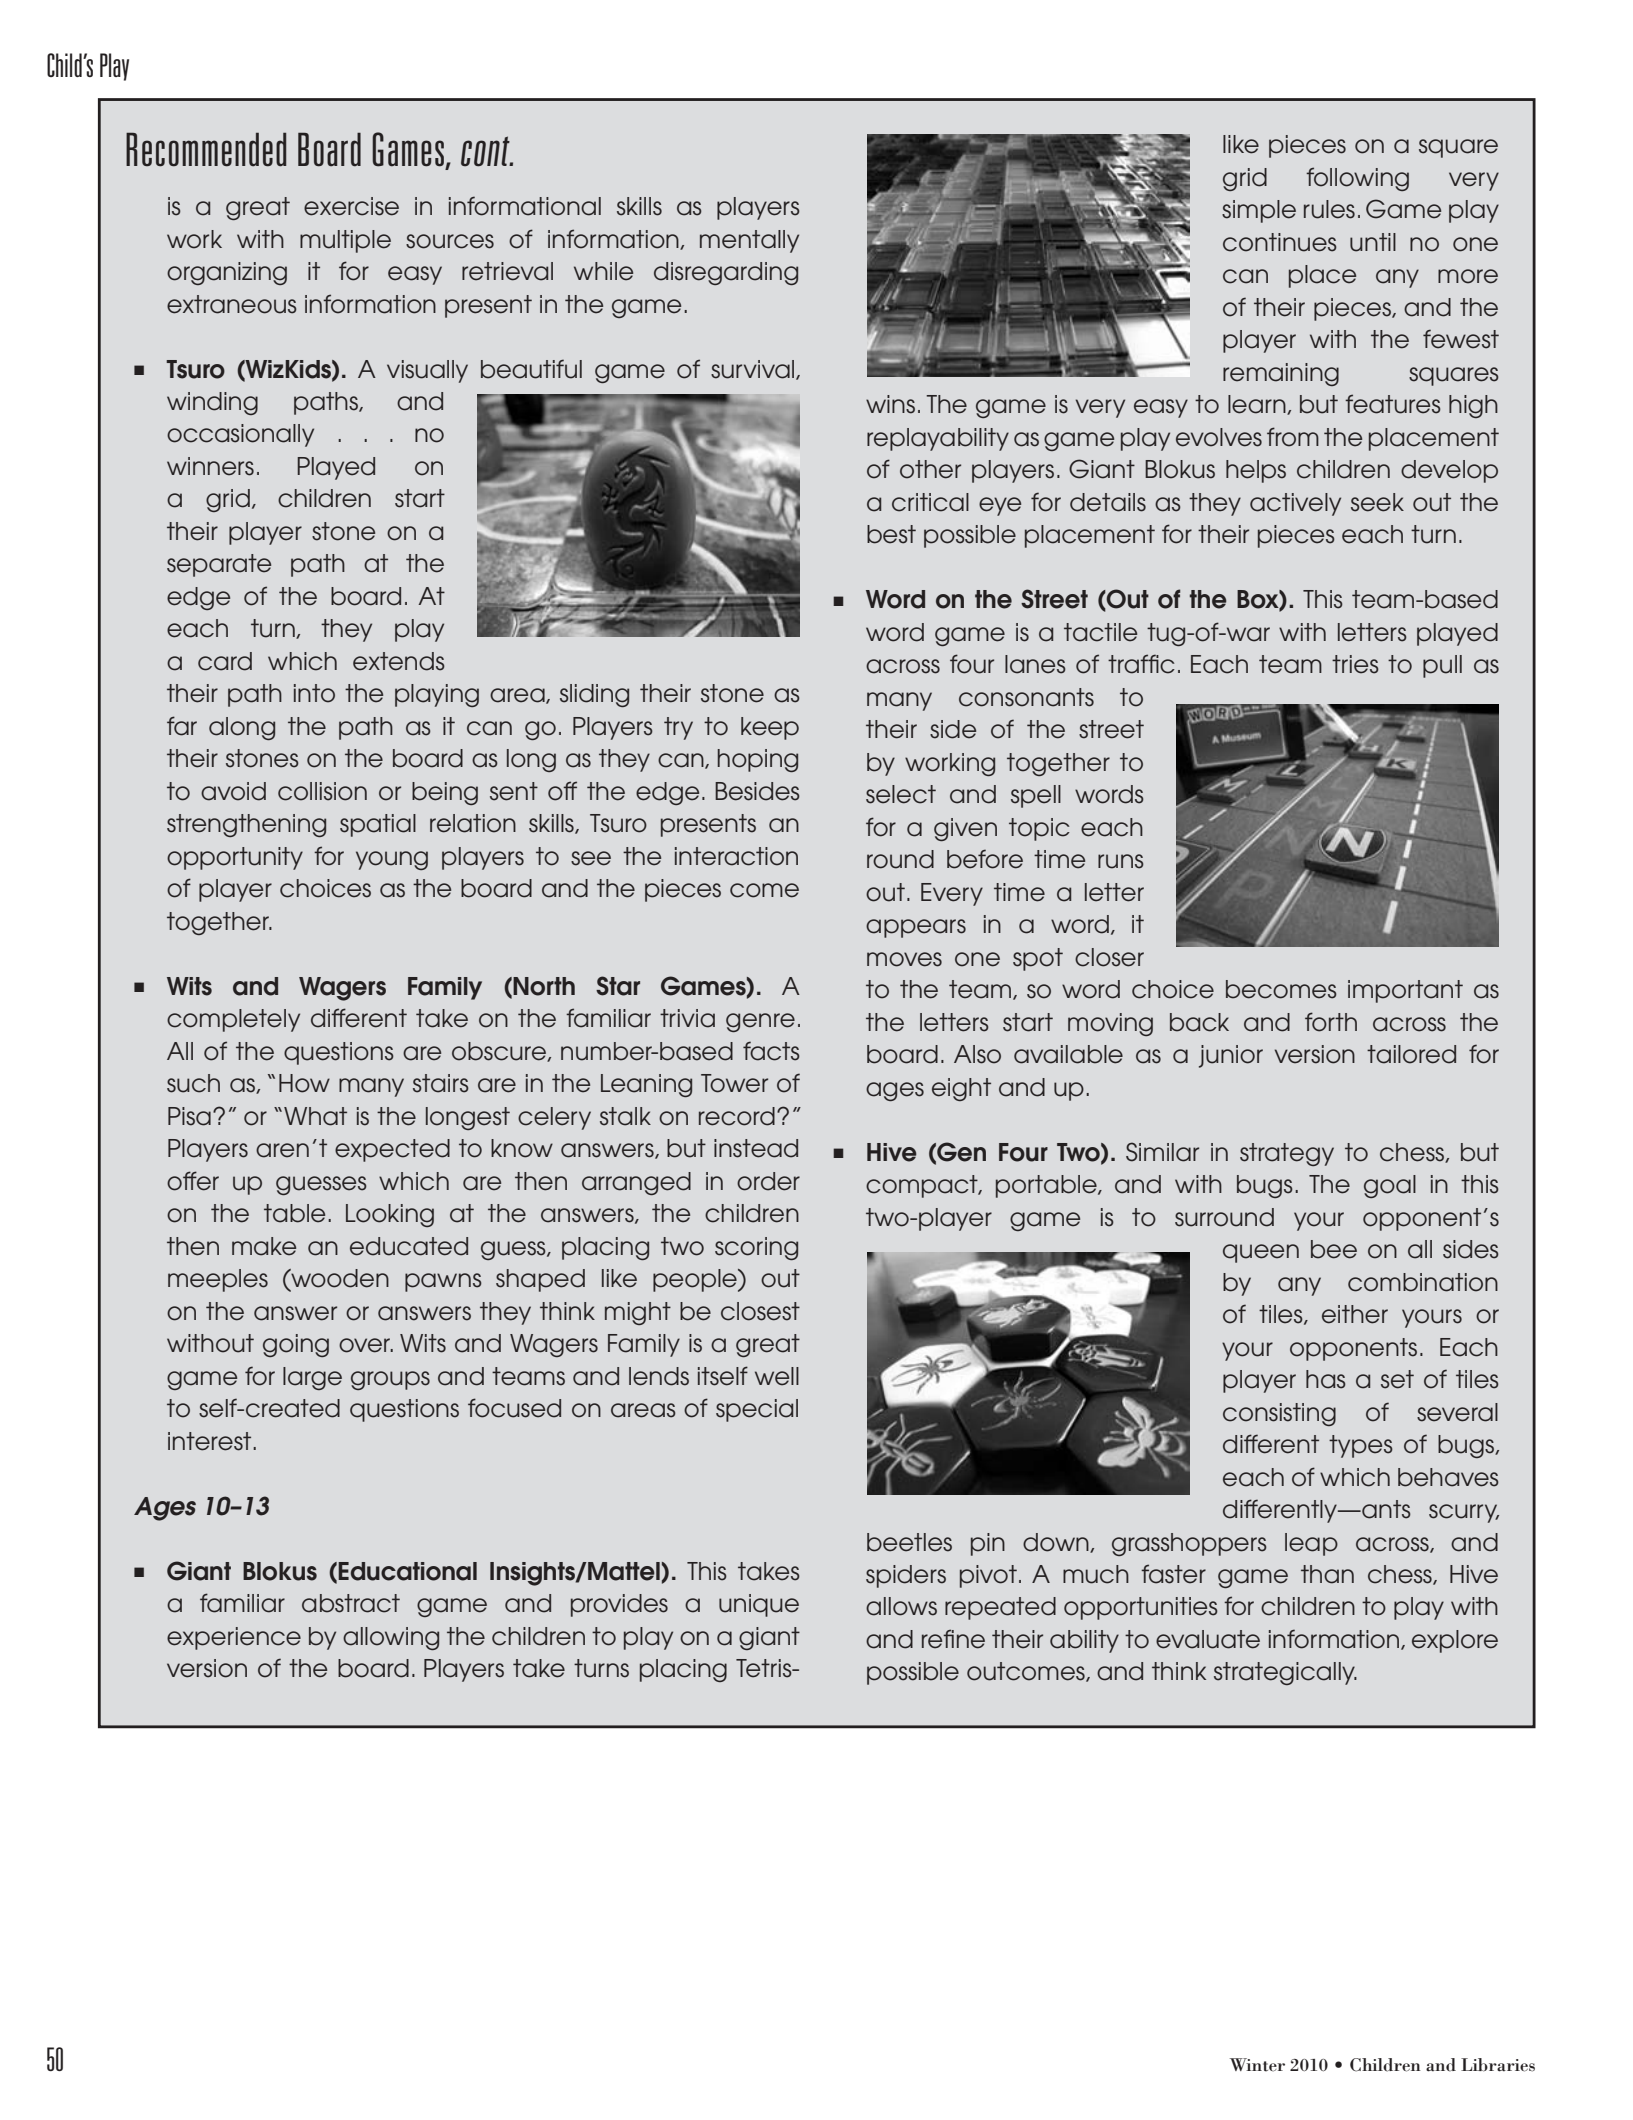 This image has height=2120, width=1633. Describe the element at coordinates (315, 1116) in the image. I see `What` at that location.
